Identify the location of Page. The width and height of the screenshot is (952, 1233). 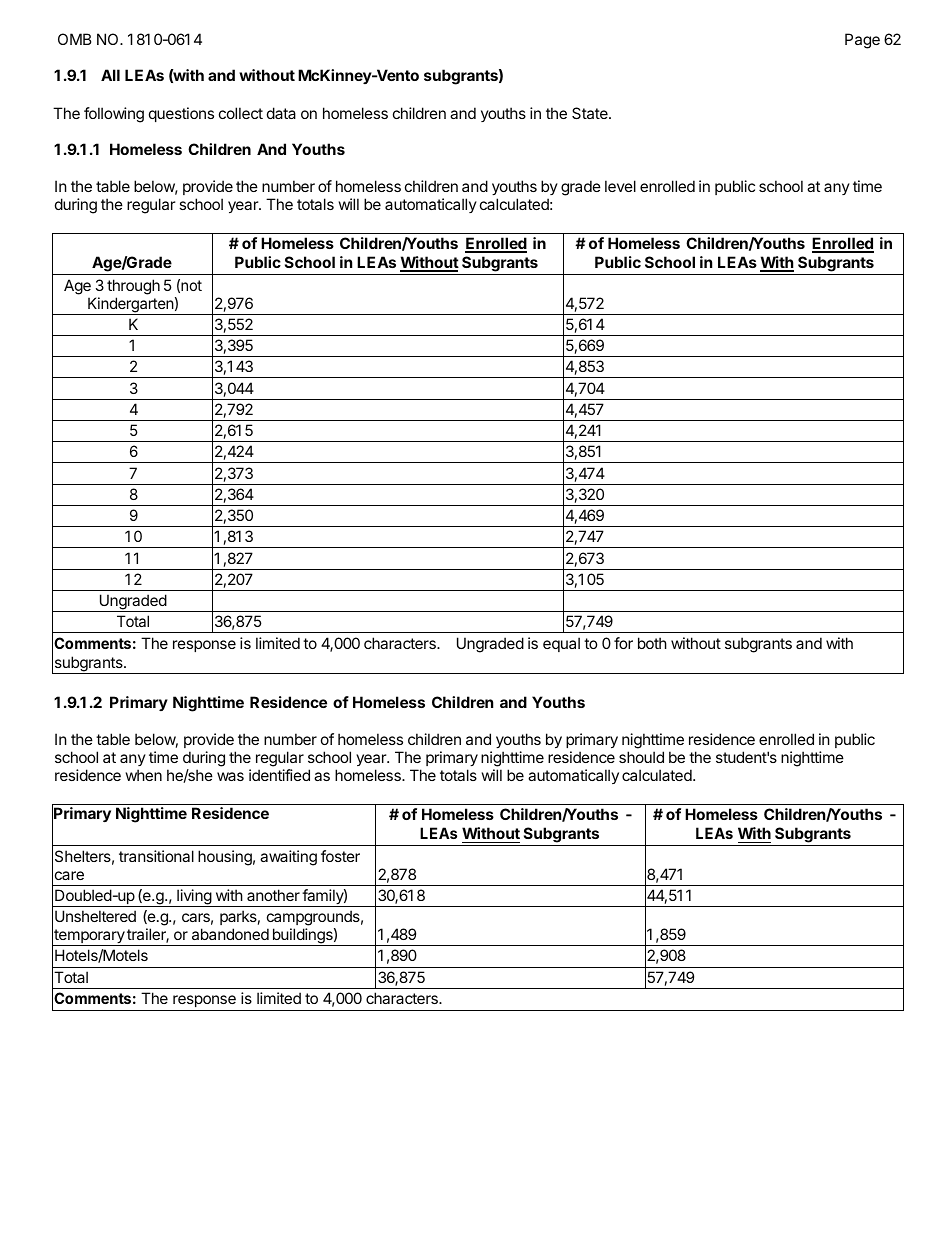
(862, 41).
